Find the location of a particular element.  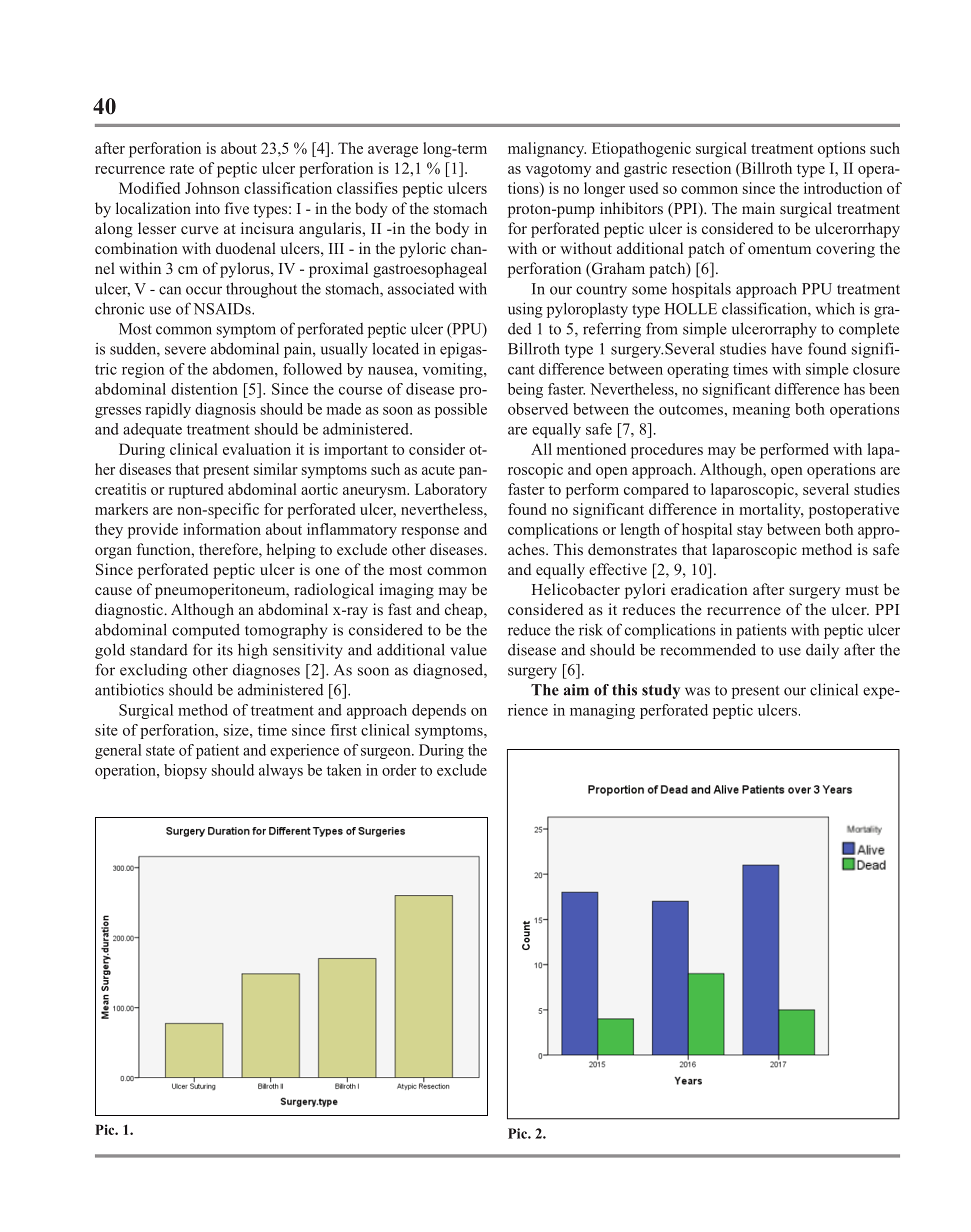

acute is located at coordinates (438, 470).
